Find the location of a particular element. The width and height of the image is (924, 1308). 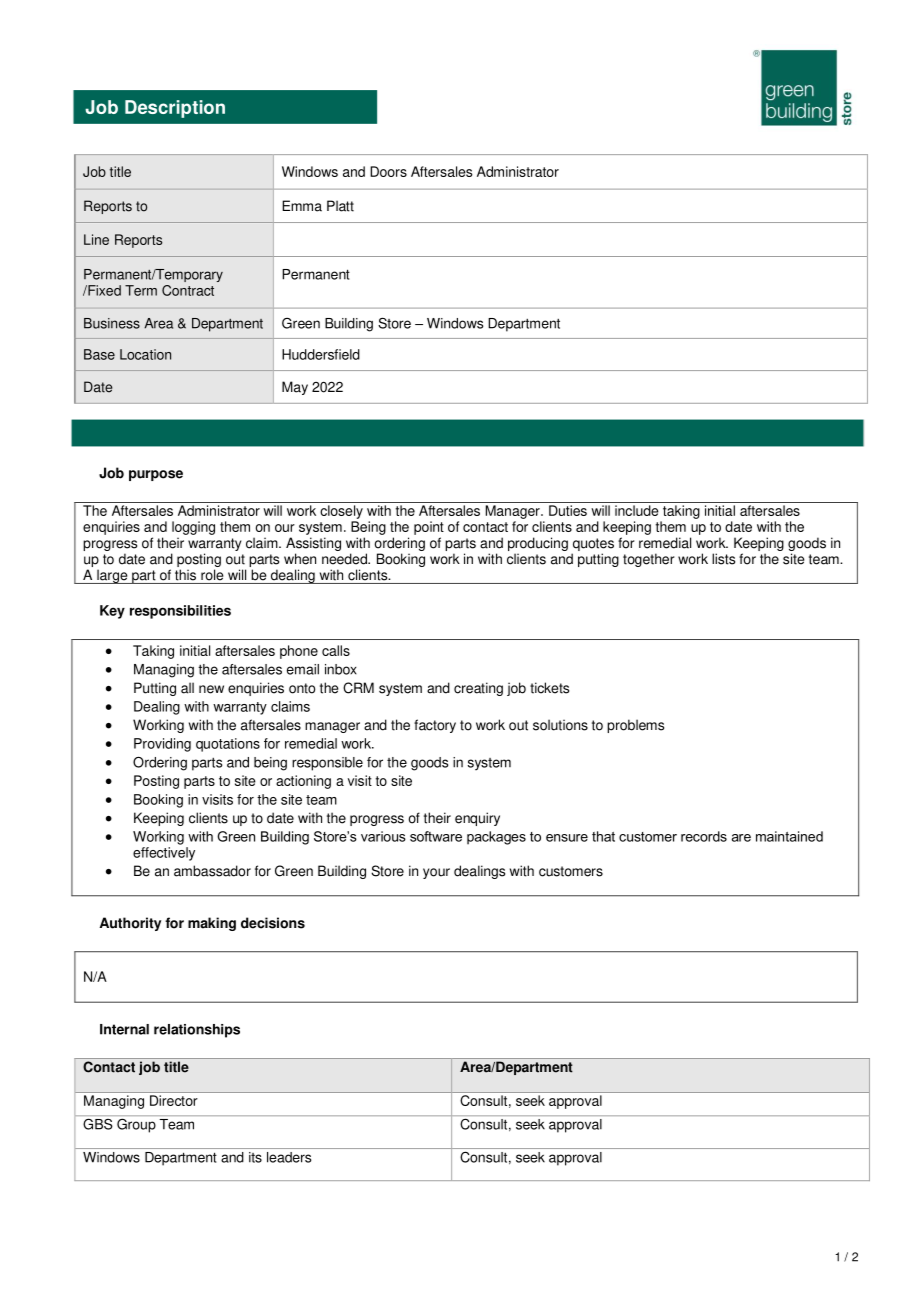

purpose is located at coordinates (156, 475).
